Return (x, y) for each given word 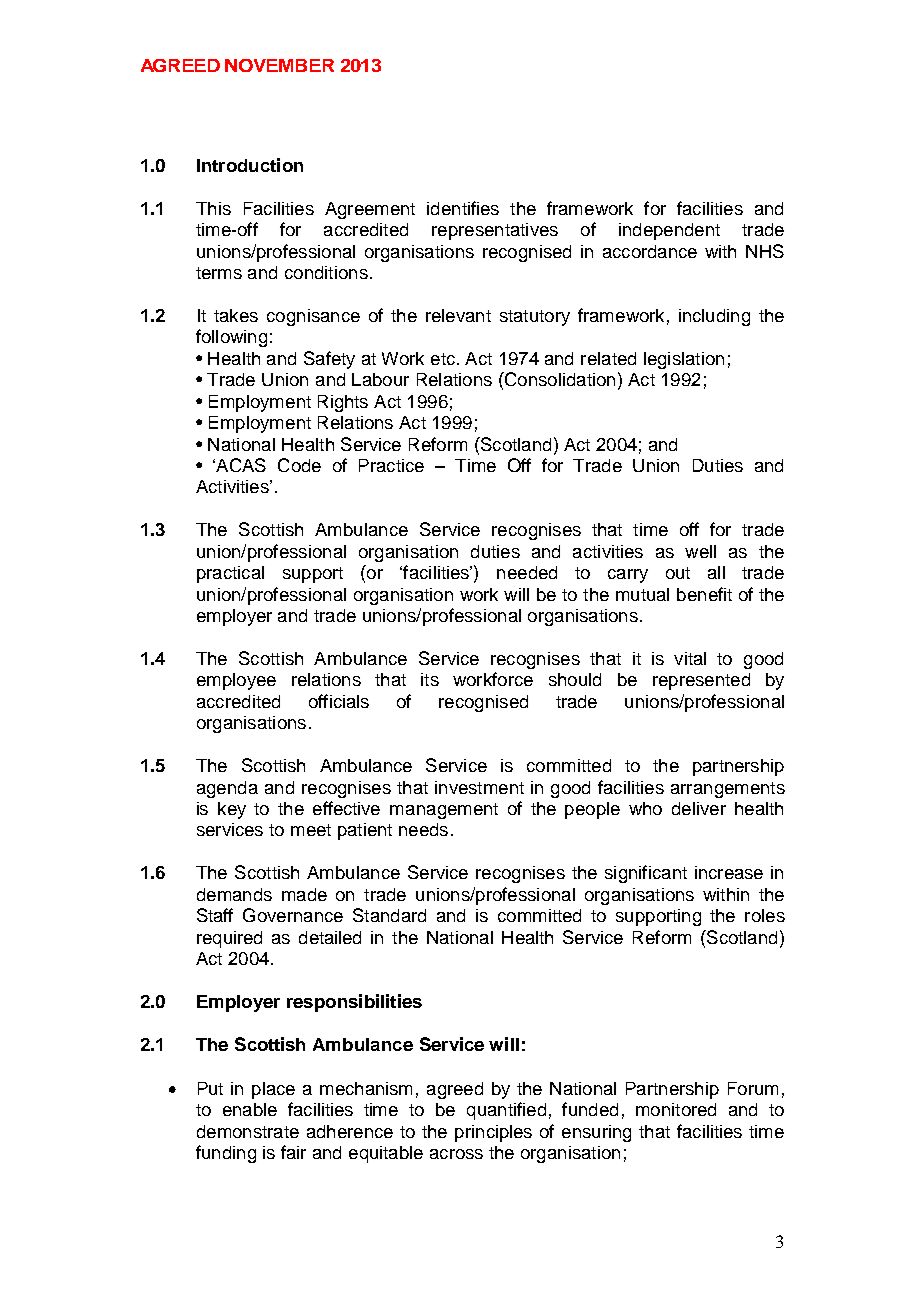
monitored (676, 1109)
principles (493, 1133)
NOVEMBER (279, 65)
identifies (463, 208)
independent (669, 231)
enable (250, 1109)
